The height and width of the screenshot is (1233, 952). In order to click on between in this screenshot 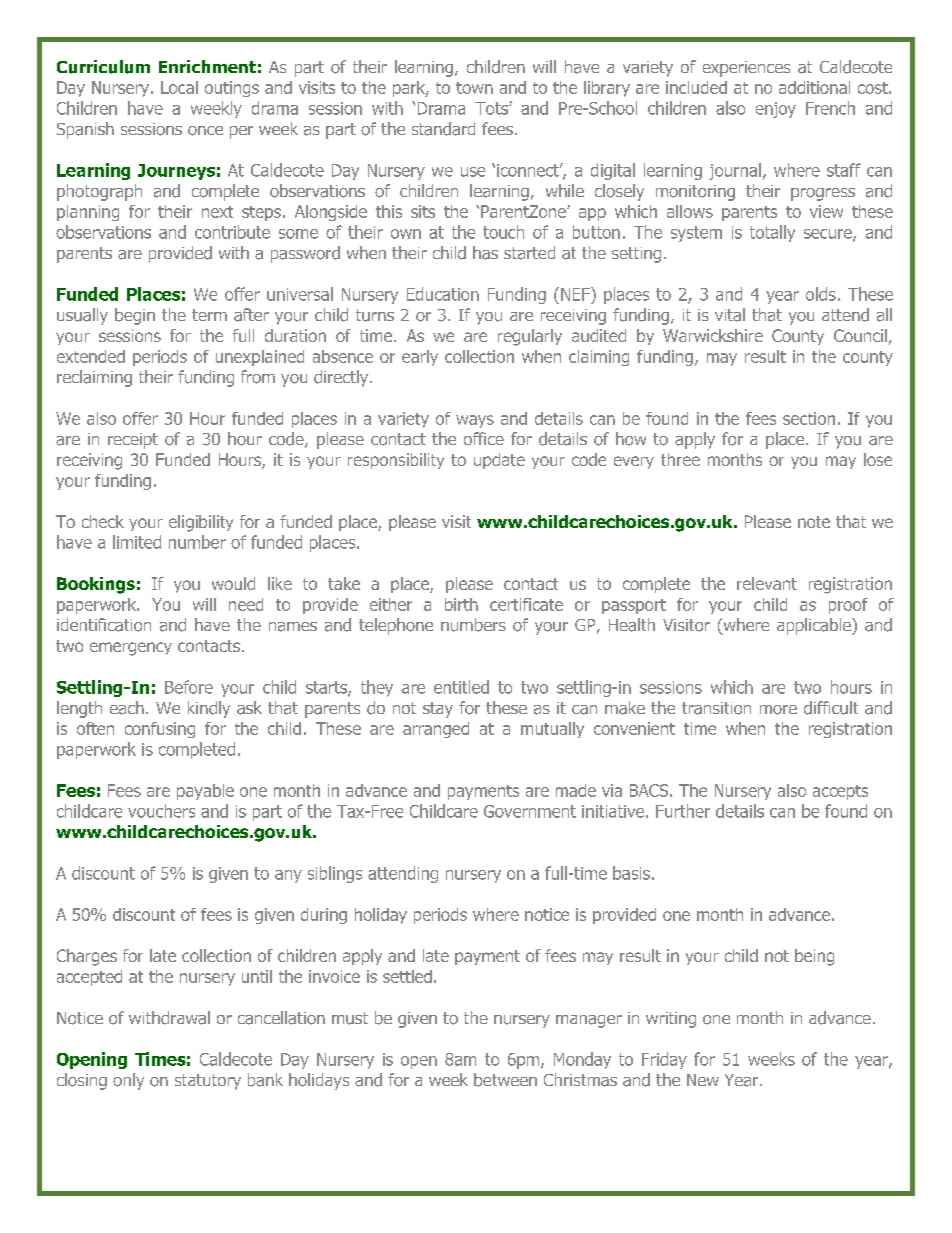, I will do `click(505, 1080)`.
